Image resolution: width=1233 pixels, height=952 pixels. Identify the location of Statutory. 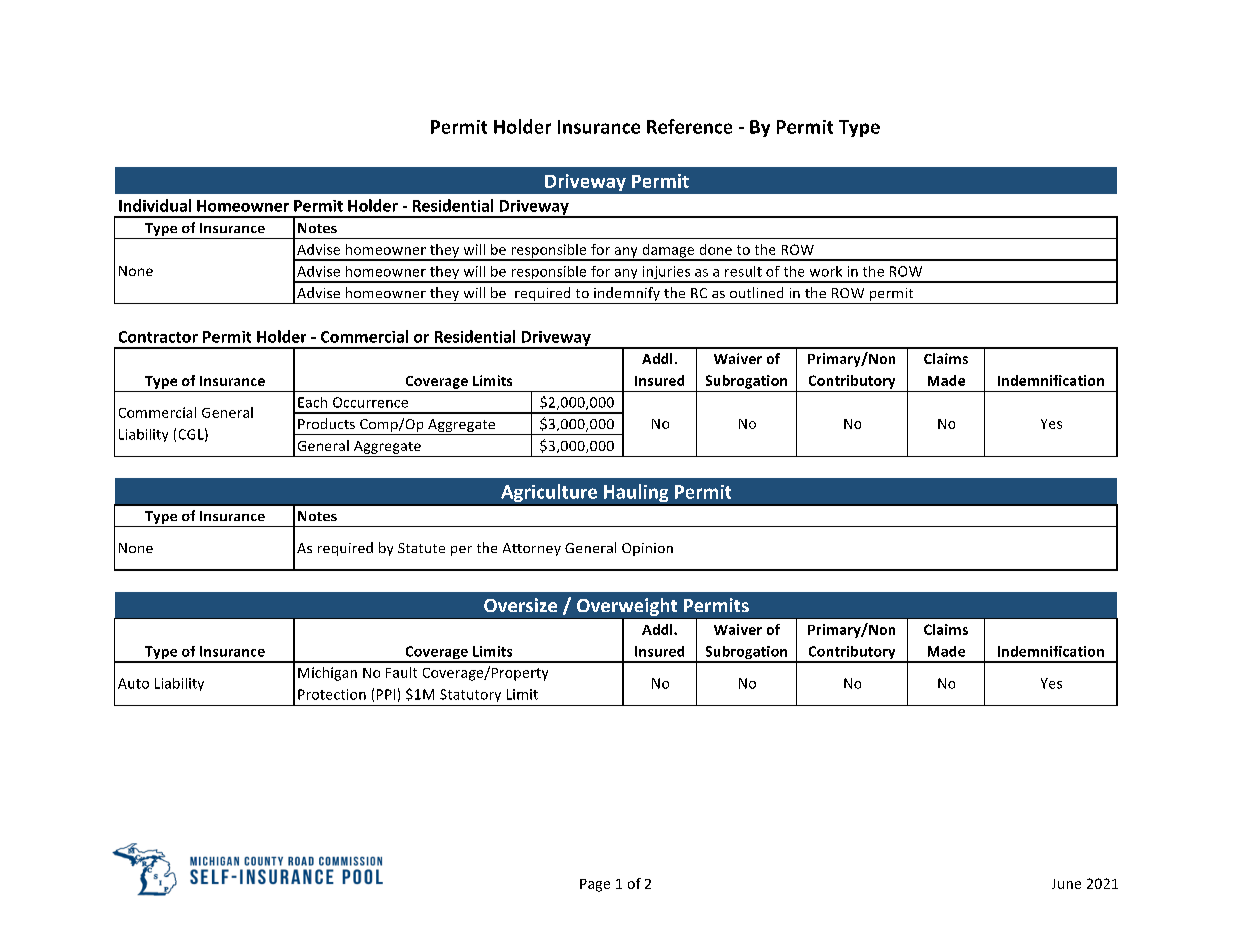
(470, 695).
